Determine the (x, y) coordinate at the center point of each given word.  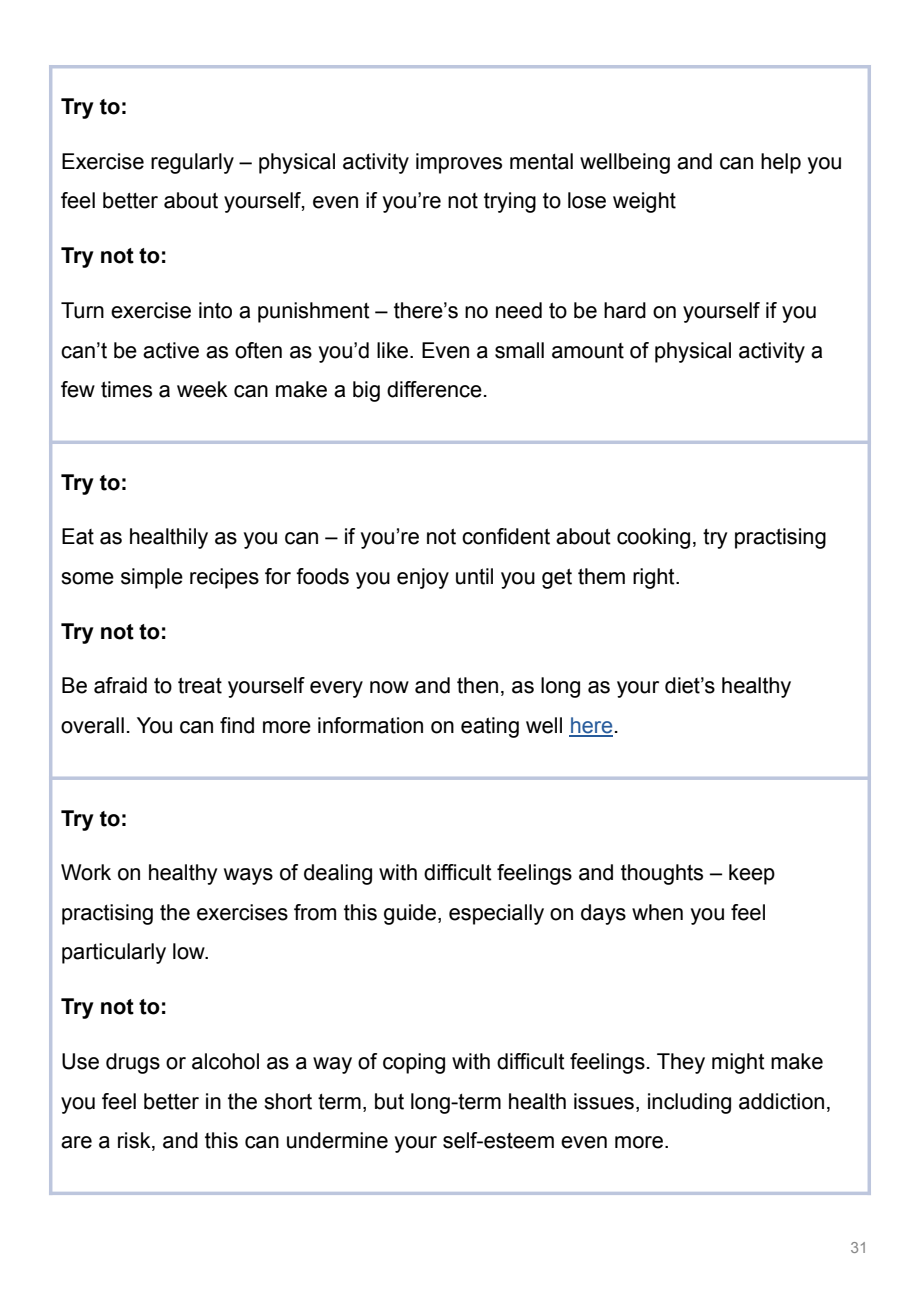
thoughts (662, 874)
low (190, 951)
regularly (192, 163)
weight (644, 202)
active (171, 350)
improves (459, 163)
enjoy (423, 578)
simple (152, 578)
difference (434, 389)
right (655, 578)
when (657, 912)
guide (410, 914)
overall (92, 725)
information (370, 725)
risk (135, 1141)
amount (588, 351)
